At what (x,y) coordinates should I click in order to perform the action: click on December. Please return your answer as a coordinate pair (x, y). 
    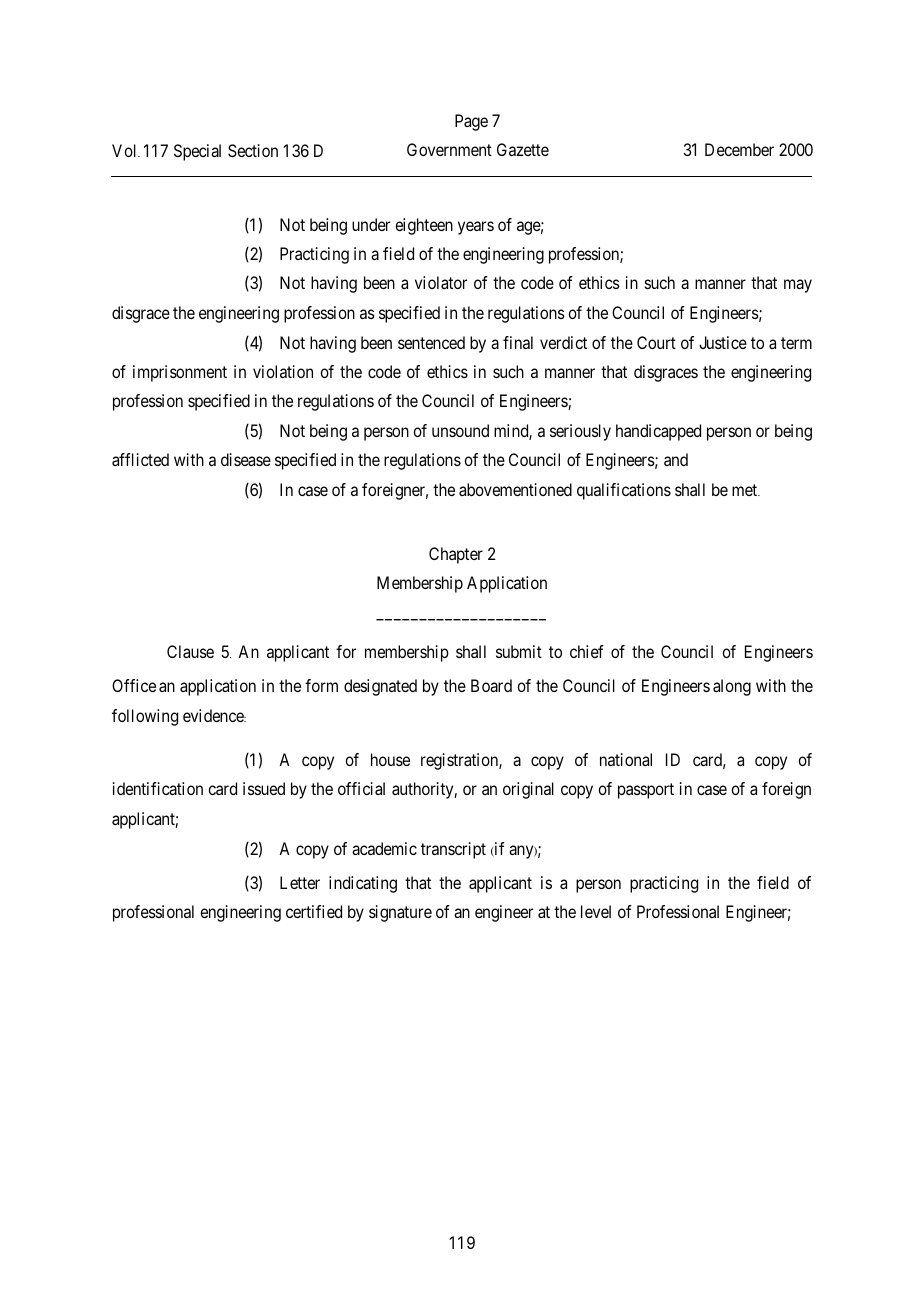
    Looking at the image, I should click on (739, 149).
